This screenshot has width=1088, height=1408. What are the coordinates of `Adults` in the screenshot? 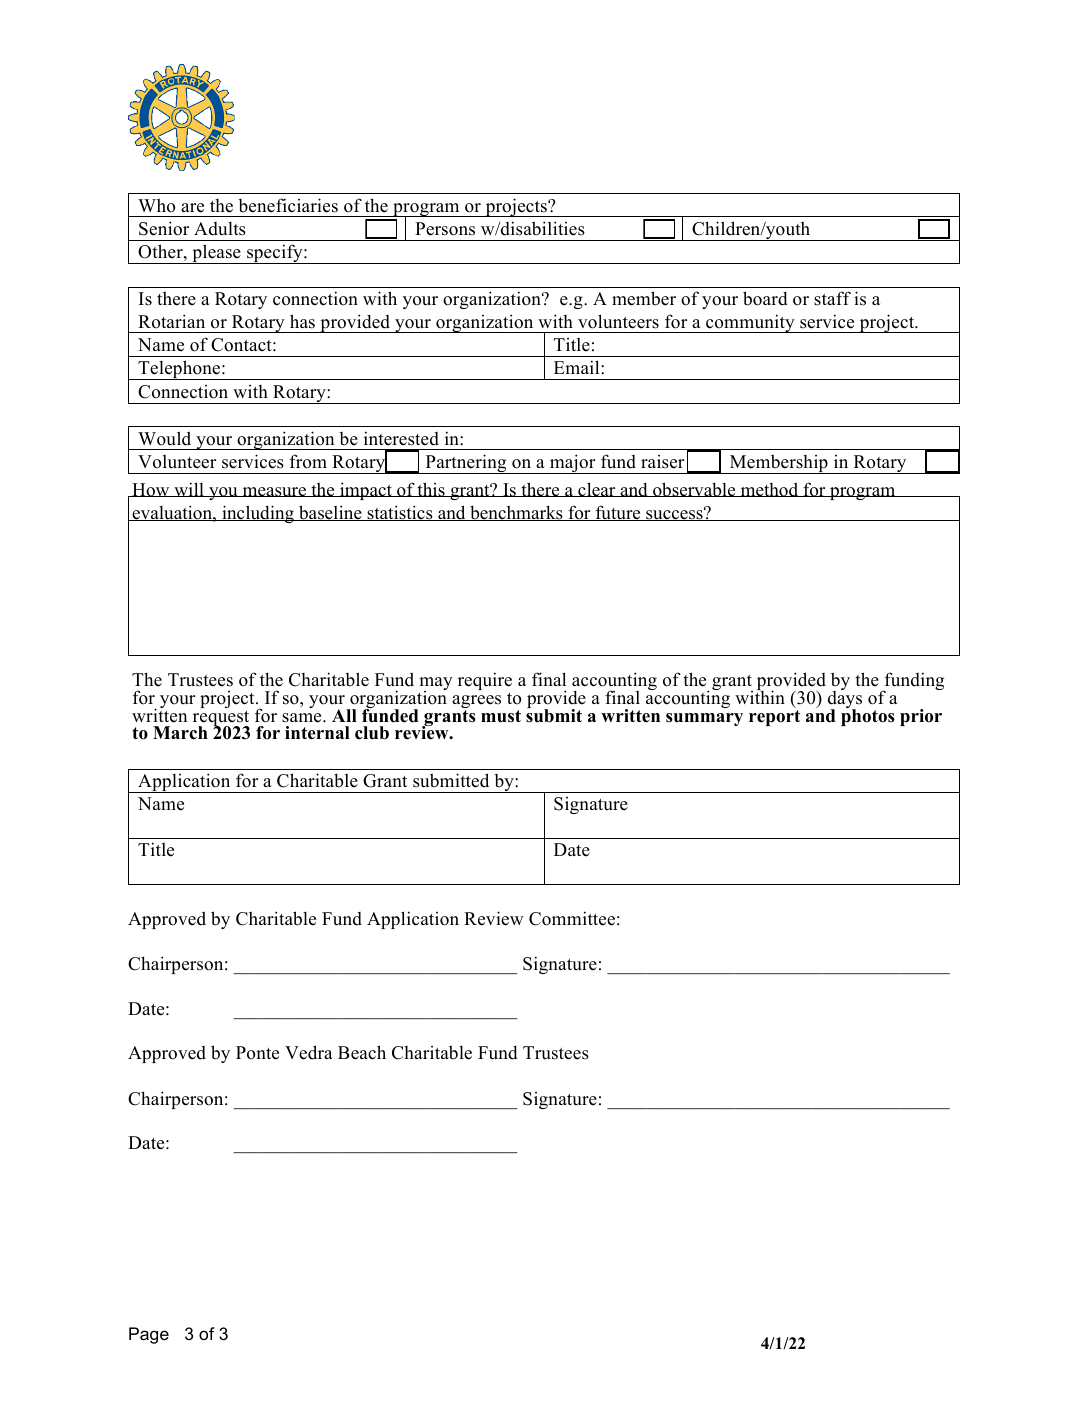 It's located at (220, 229).
